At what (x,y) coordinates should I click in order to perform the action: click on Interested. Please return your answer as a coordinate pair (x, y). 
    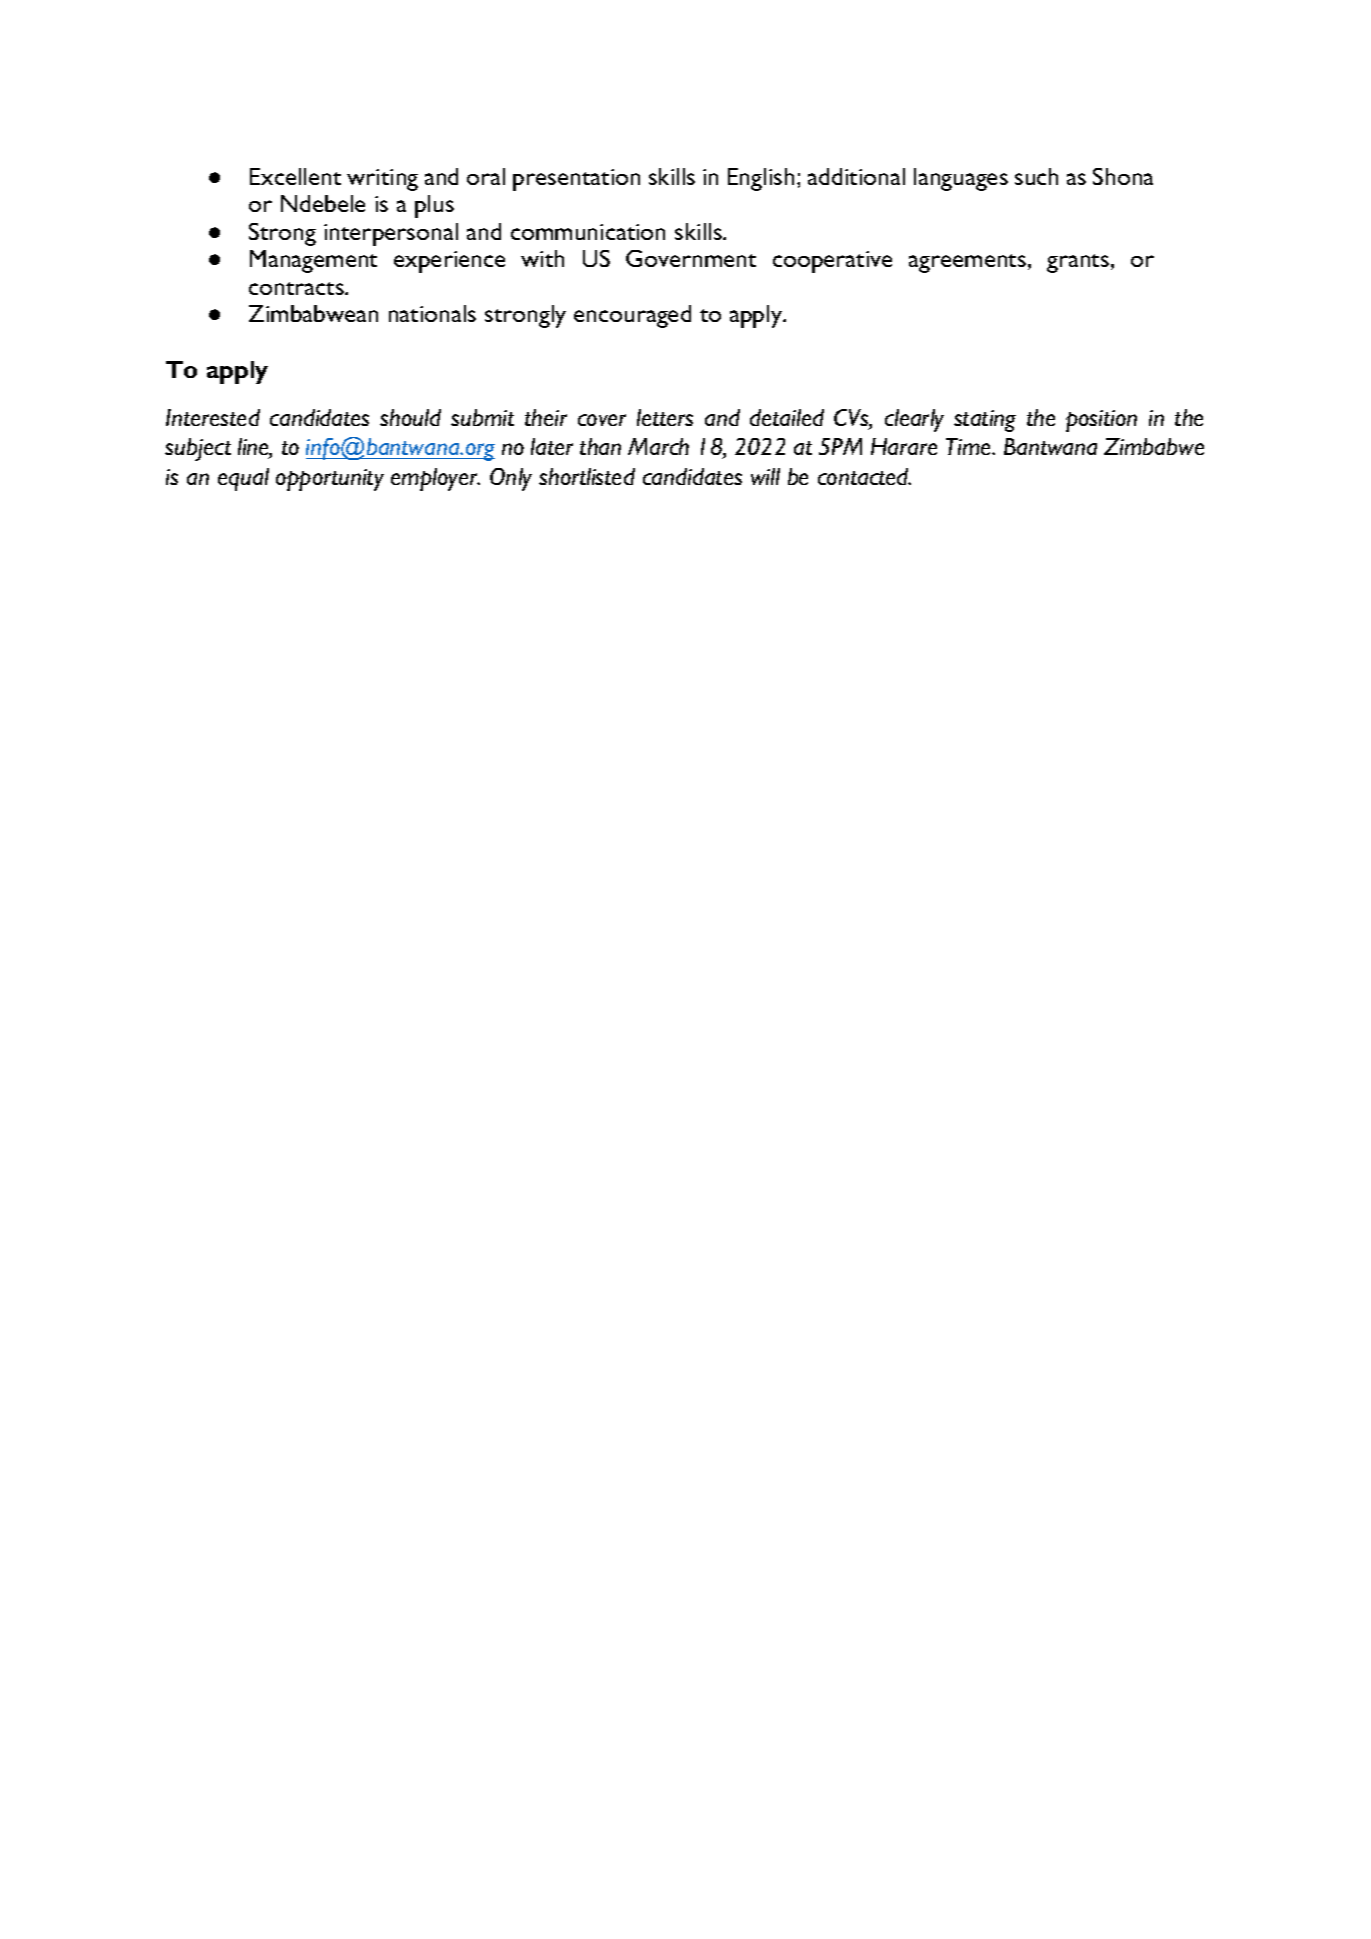
    Looking at the image, I should click on (213, 417).
